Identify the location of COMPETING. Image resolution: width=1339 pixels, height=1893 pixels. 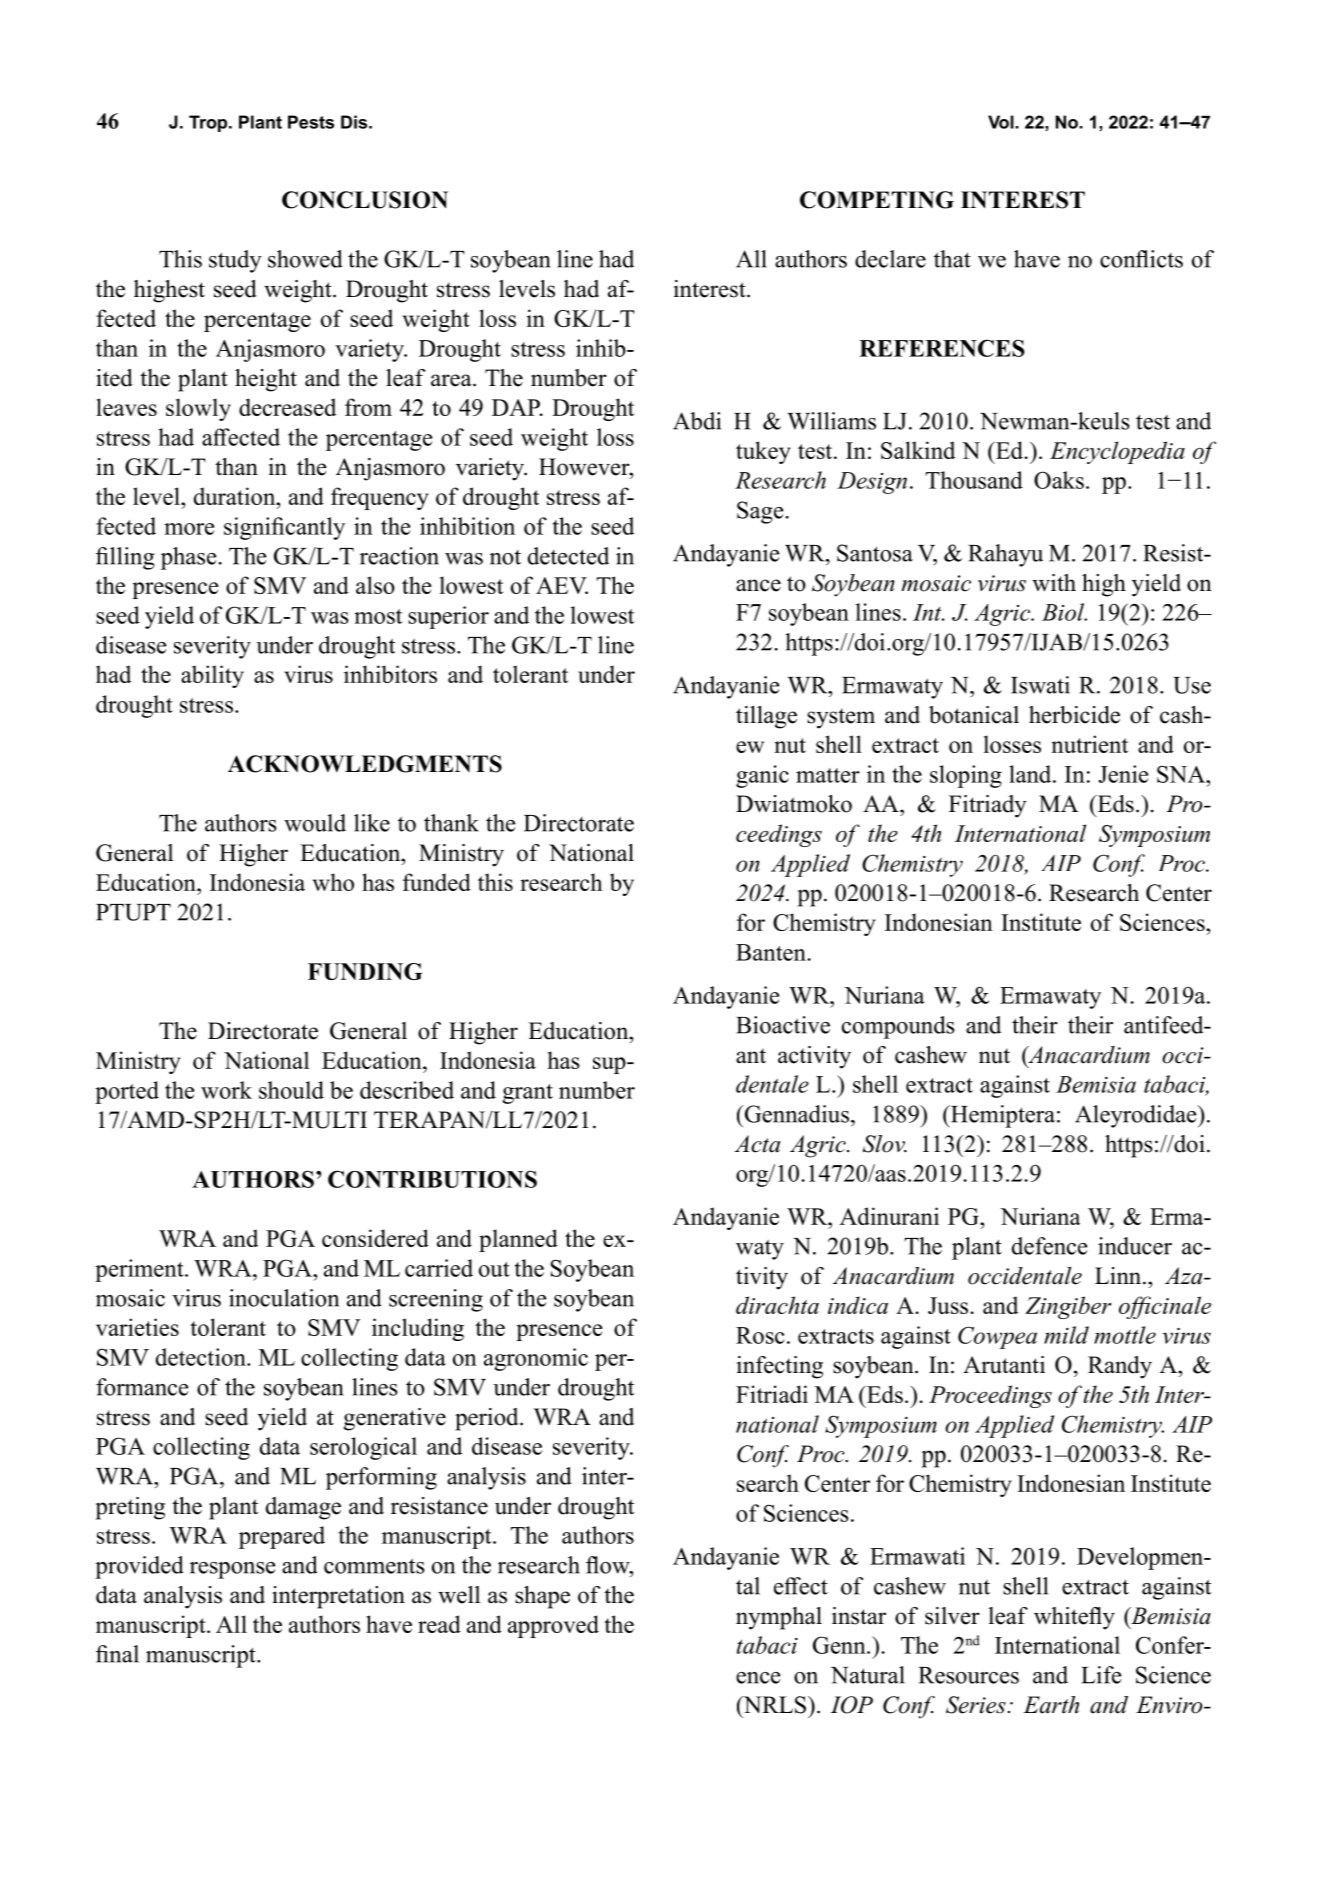
(877, 200).
